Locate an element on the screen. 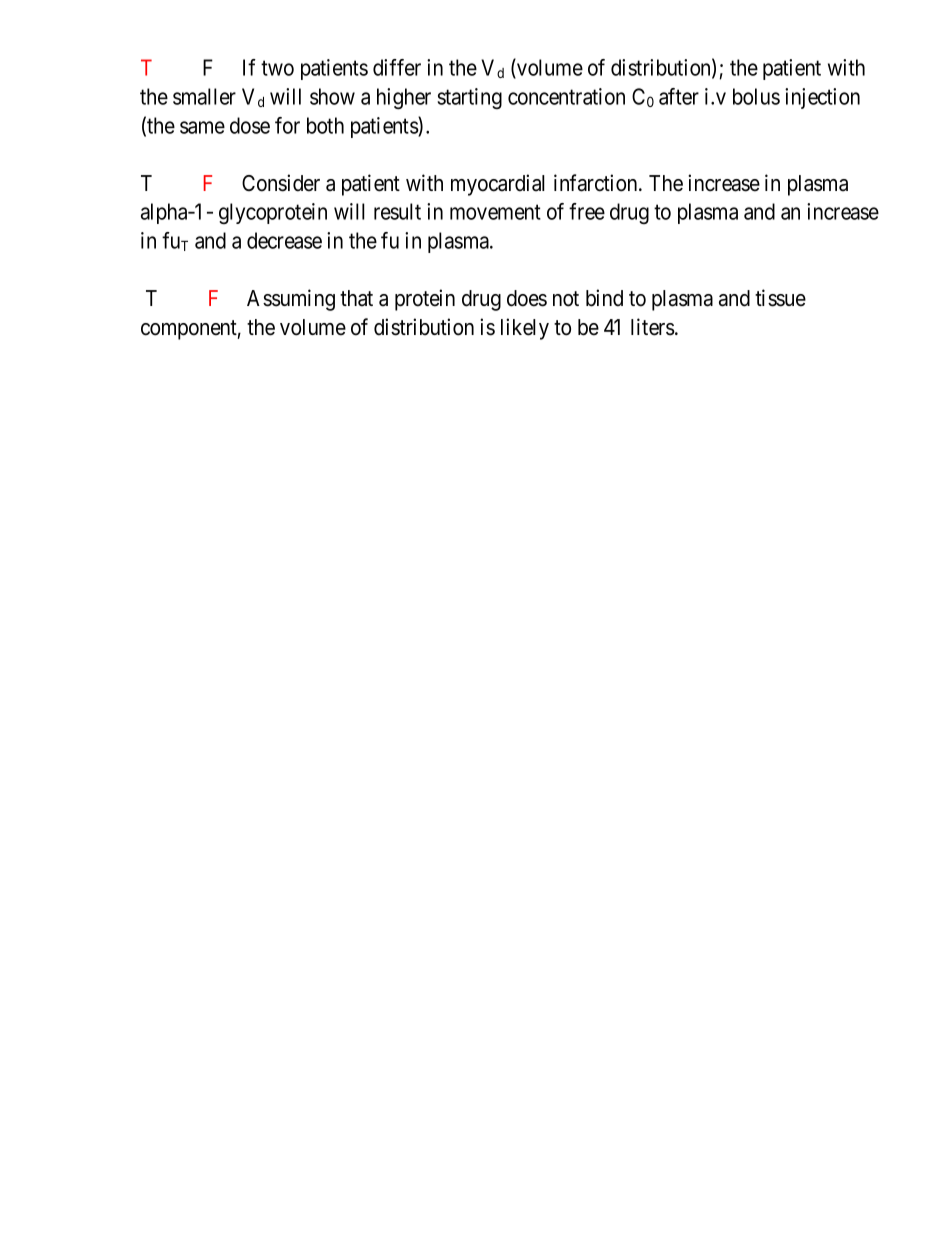 The height and width of the screenshot is (1233, 952). decrease is located at coordinates (284, 240).
